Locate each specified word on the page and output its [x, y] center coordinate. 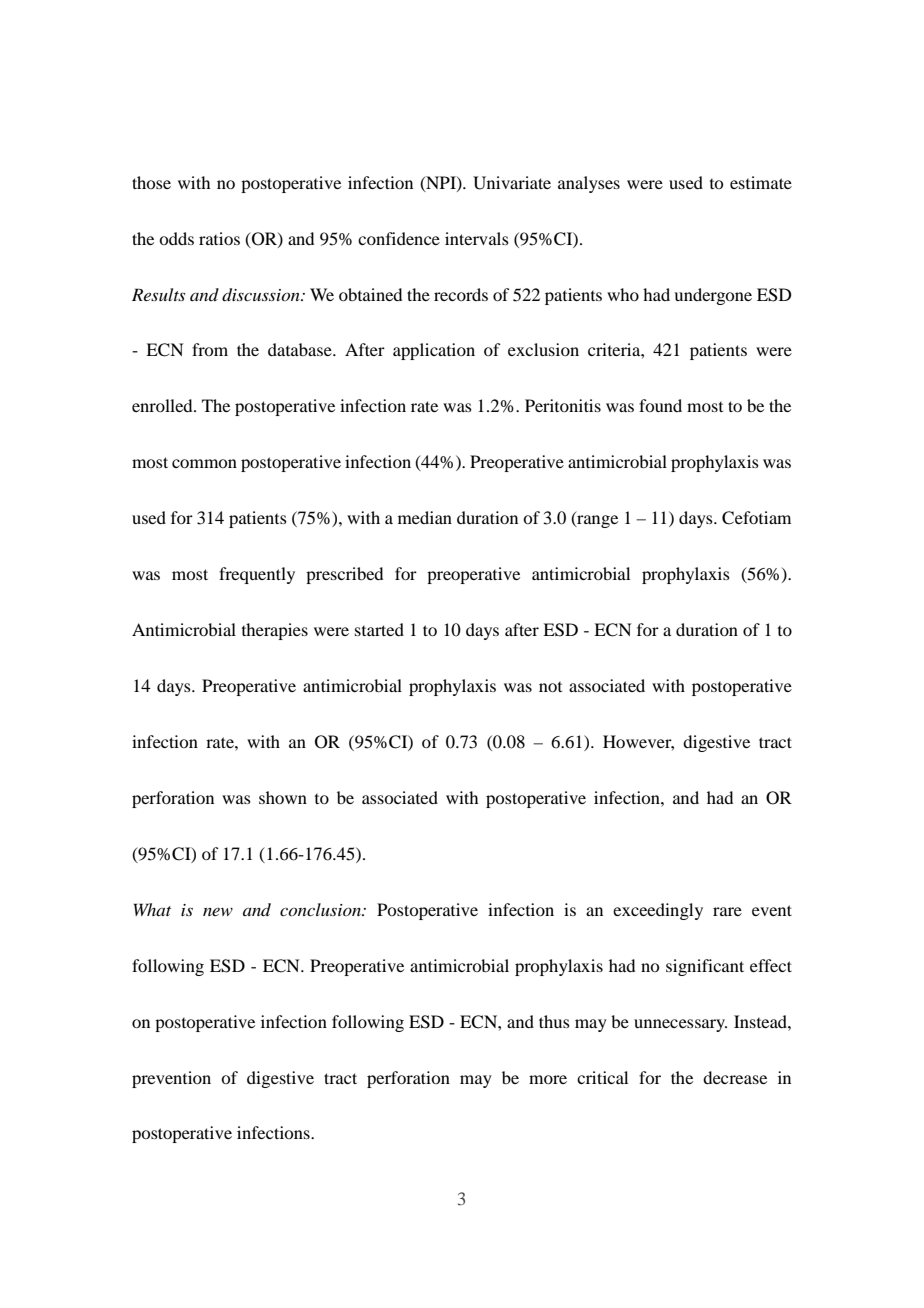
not [550, 687]
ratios [219, 238]
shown [283, 797]
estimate [761, 182]
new [218, 912]
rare [727, 911]
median [425, 517]
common [204, 463]
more [548, 1079]
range [596, 521]
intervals [477, 238]
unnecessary [680, 1025]
